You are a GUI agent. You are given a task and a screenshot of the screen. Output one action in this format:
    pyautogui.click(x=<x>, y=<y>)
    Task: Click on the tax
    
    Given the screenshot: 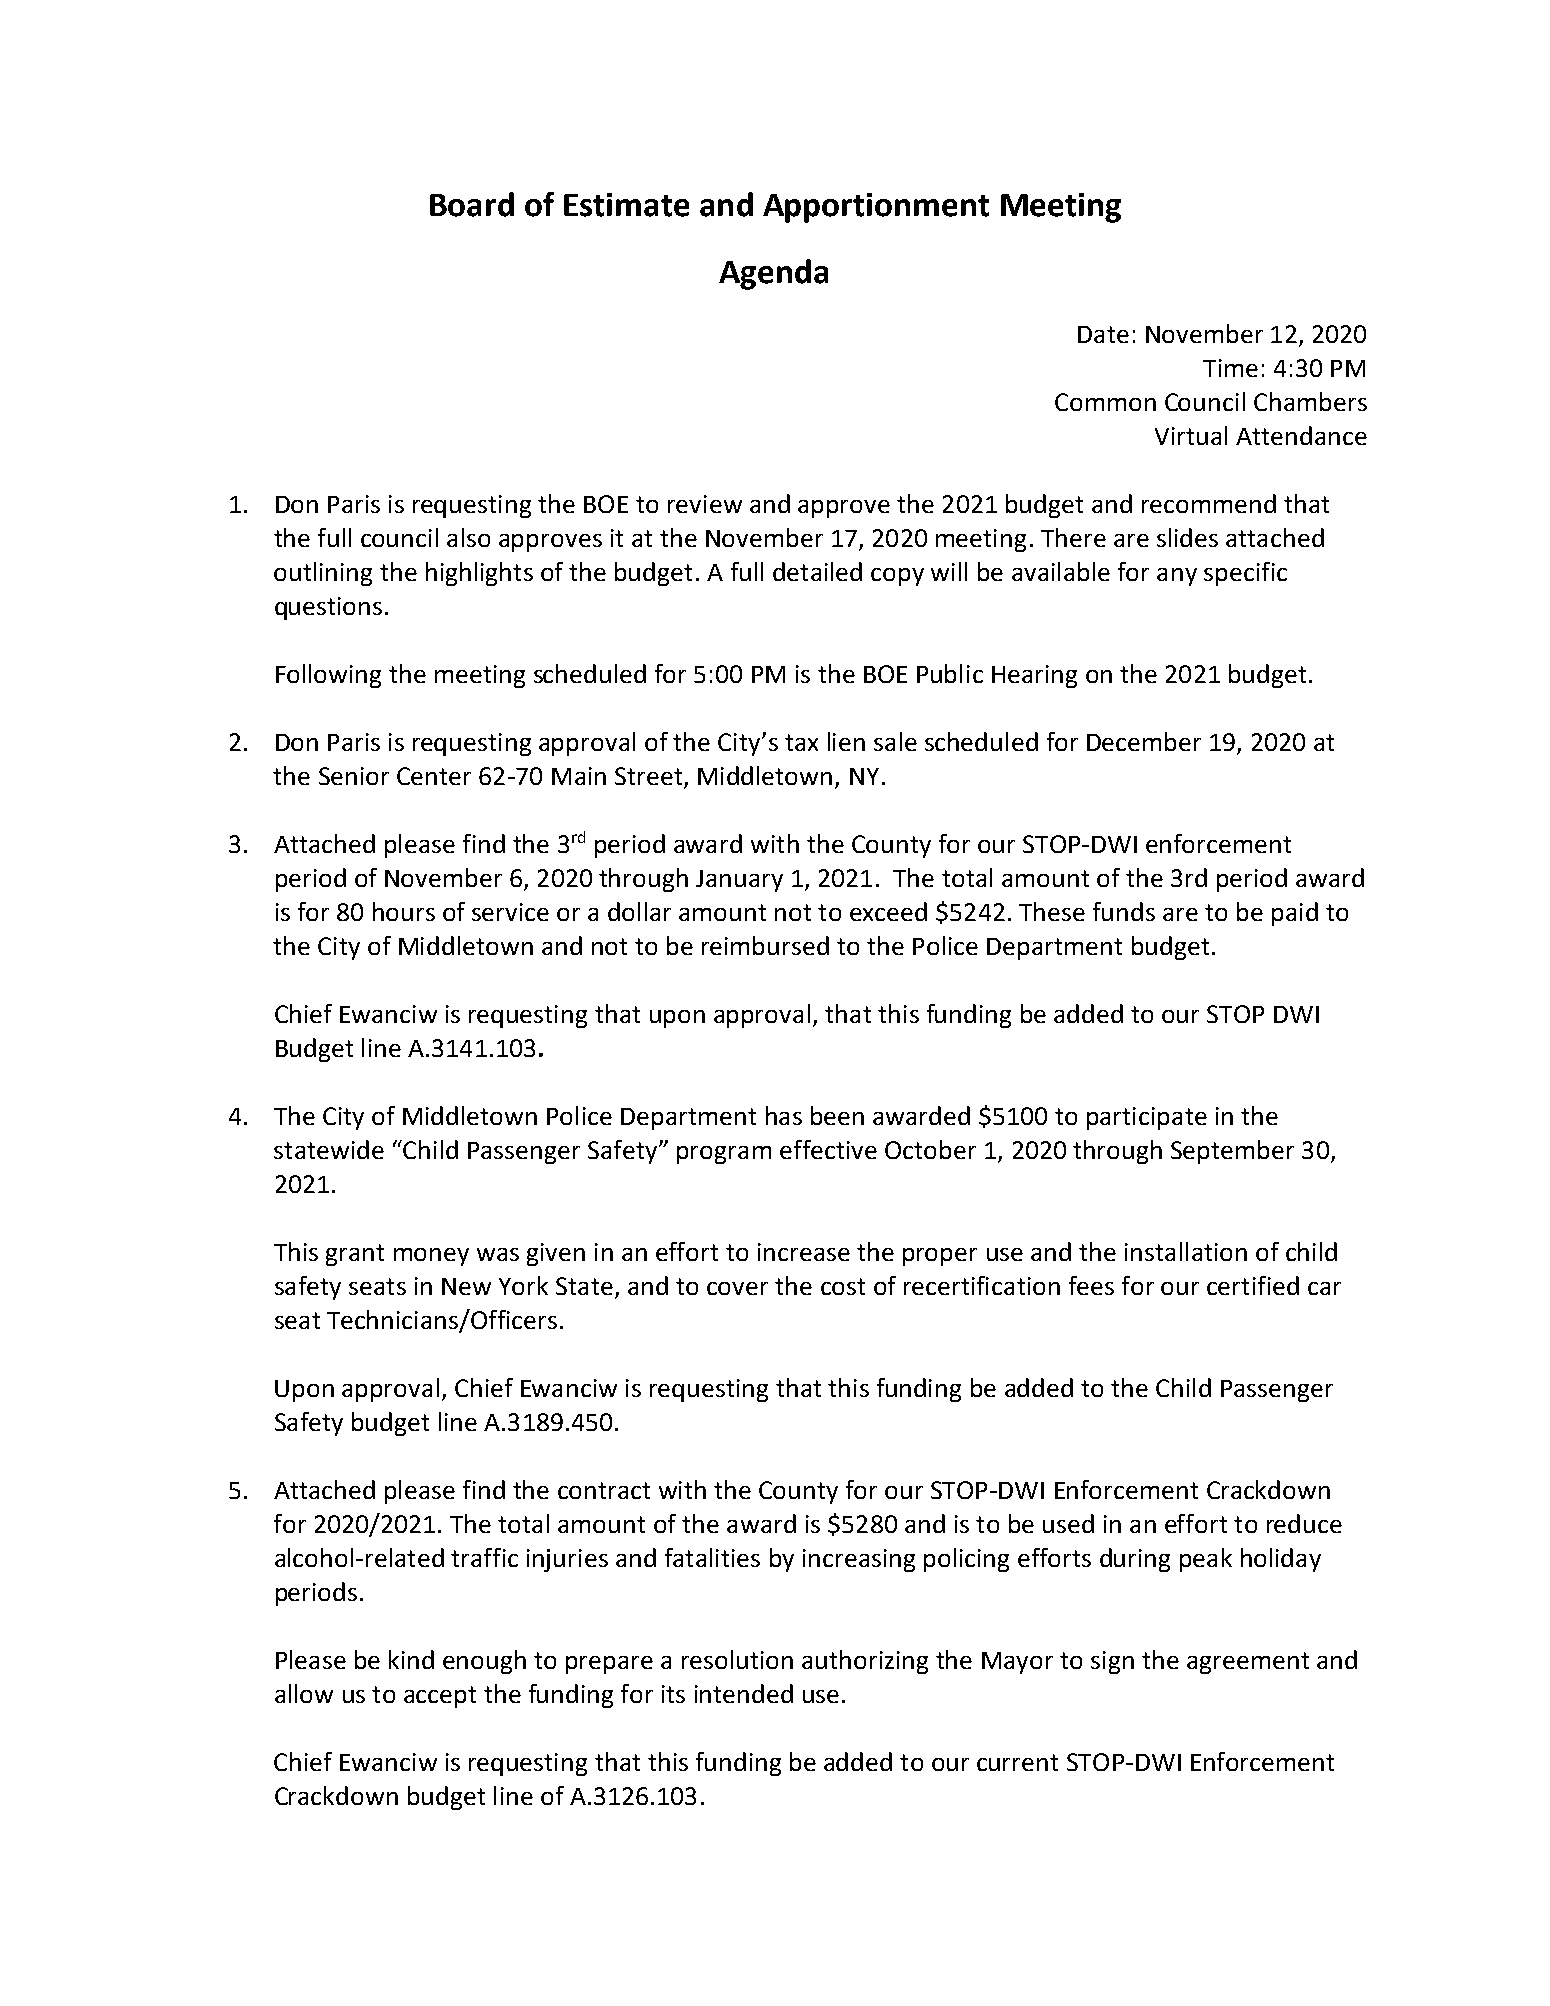 What is the action you would take?
    pyautogui.click(x=801, y=742)
